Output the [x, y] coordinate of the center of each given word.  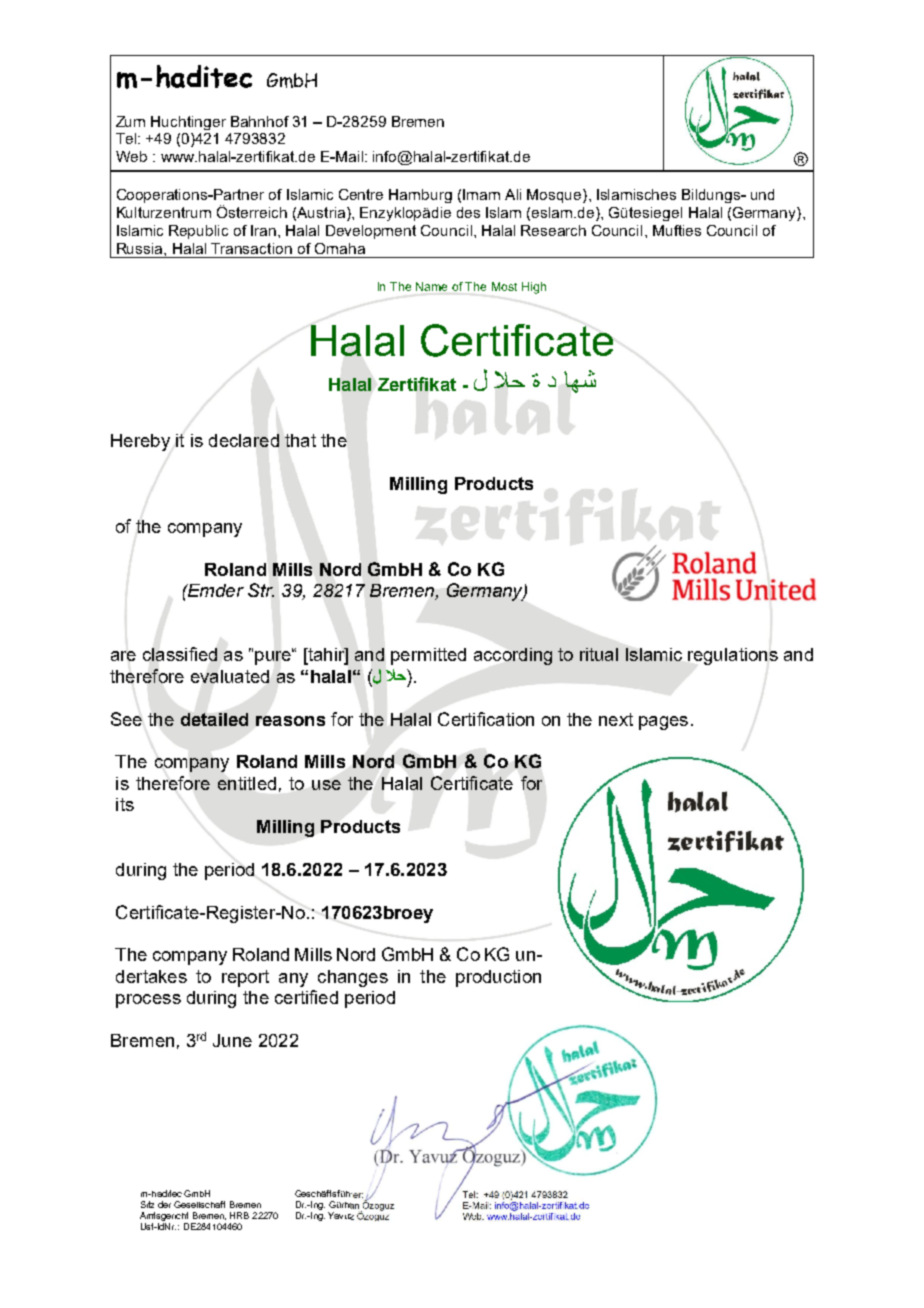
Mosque [555, 196]
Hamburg [420, 196]
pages [663, 723]
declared [244, 440]
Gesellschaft [199, 1204]
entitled [247, 783]
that [300, 440]
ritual [599, 654]
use [326, 785]
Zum [130, 121]
